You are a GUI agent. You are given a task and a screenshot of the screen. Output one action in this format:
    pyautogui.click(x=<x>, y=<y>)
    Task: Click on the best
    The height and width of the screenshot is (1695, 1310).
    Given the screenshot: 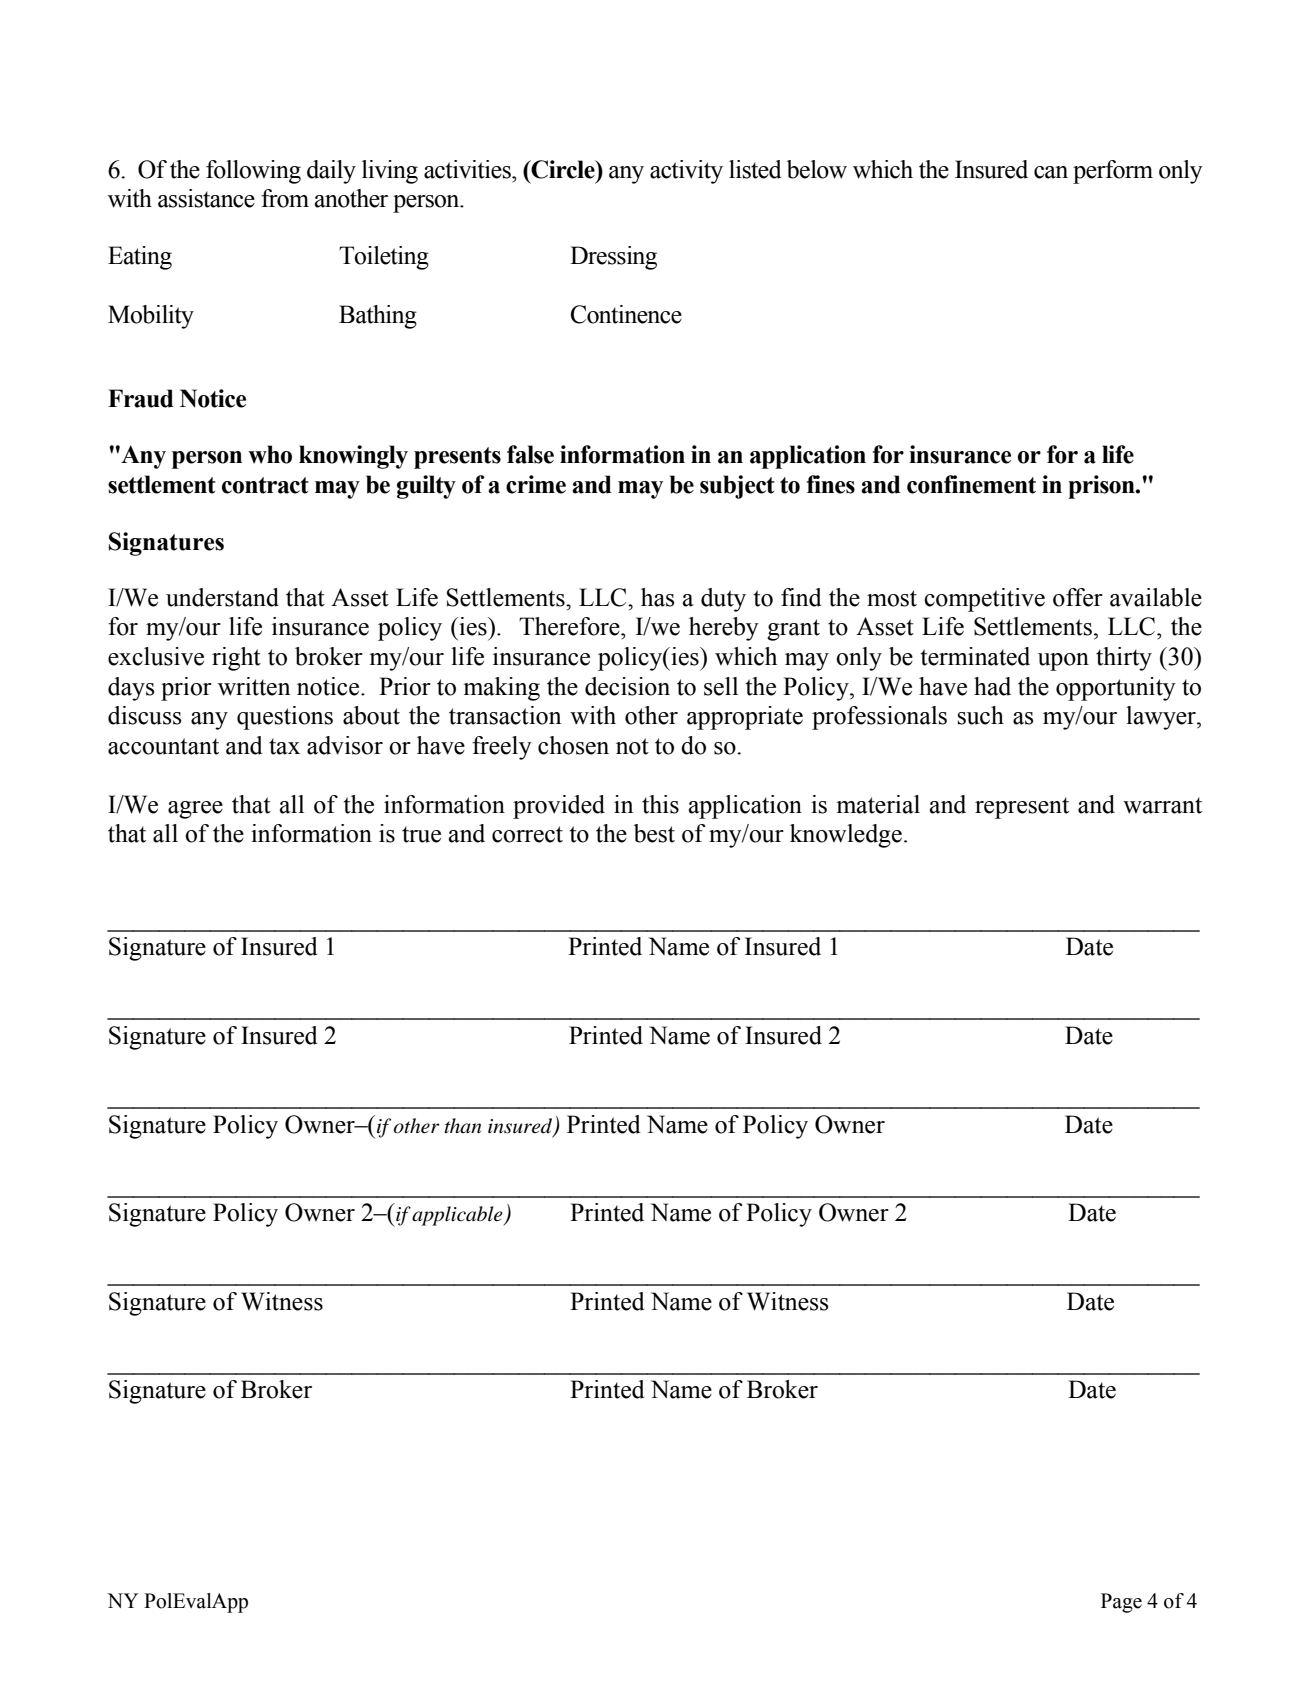 What is the action you would take?
    pyautogui.click(x=654, y=833)
